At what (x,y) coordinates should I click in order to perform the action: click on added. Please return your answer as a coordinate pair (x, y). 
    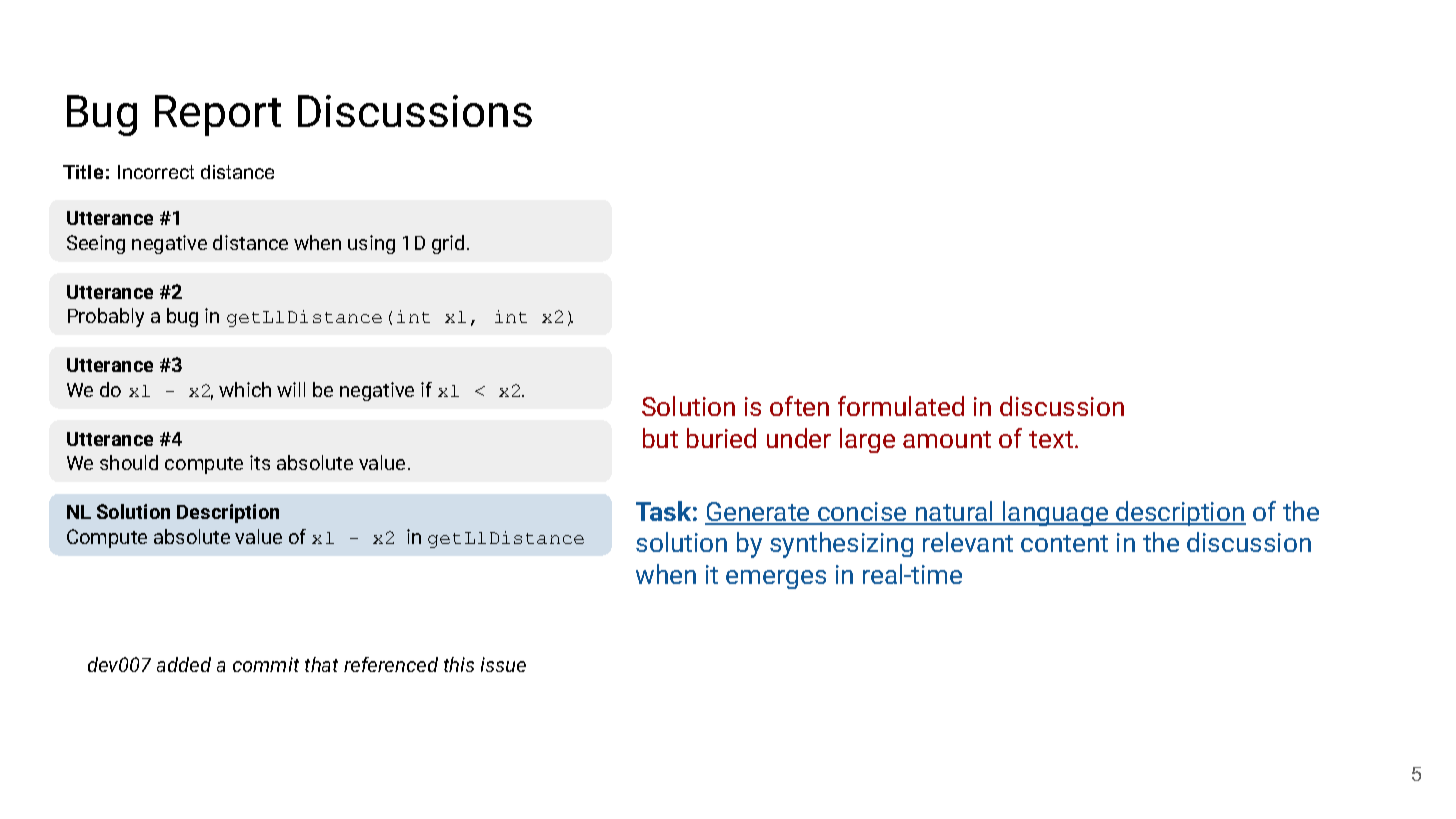
    Looking at the image, I should click on (184, 664).
